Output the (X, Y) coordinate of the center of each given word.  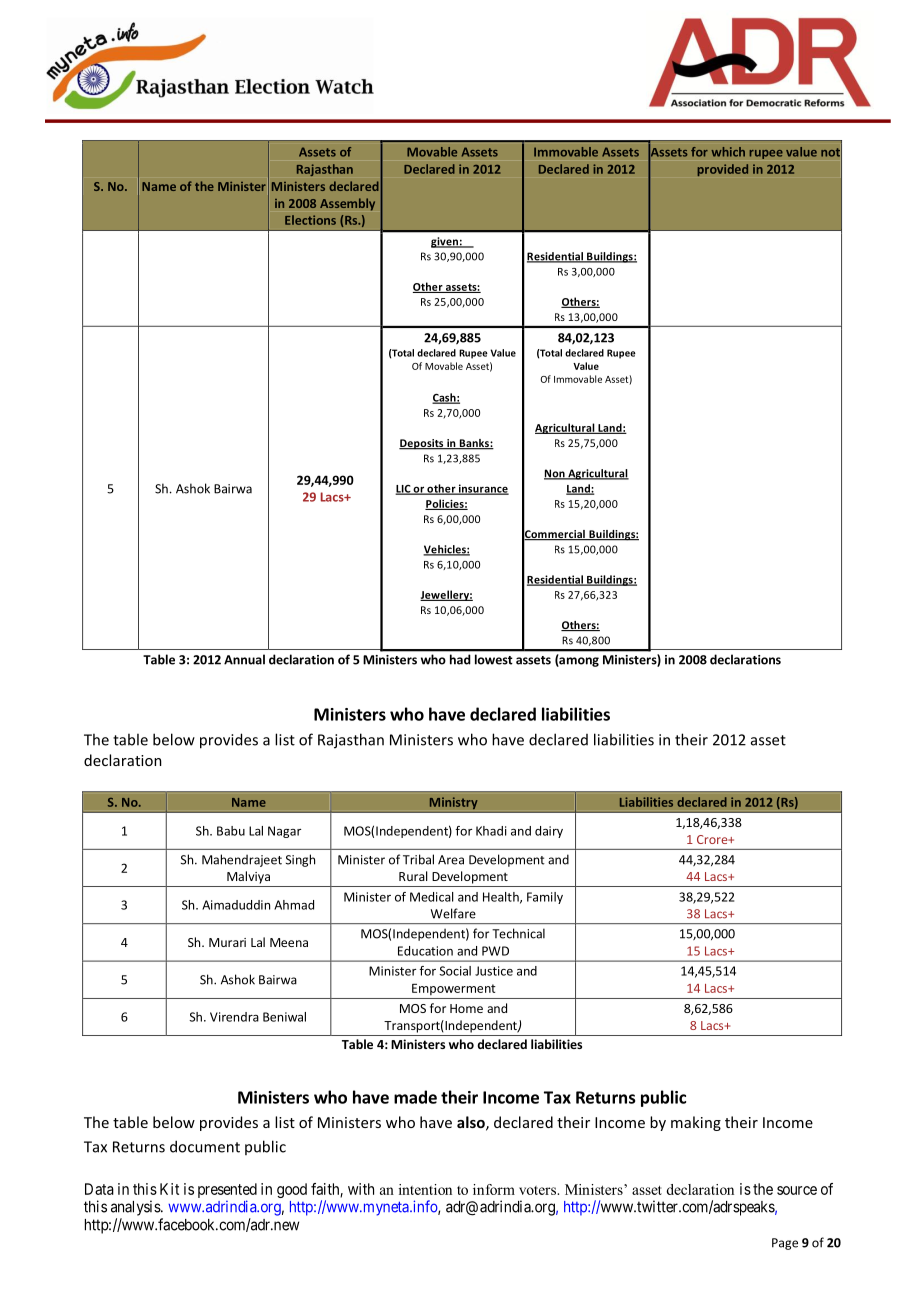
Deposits (422, 444)
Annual (244, 659)
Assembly (347, 204)
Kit (169, 1189)
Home (466, 1008)
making (696, 1123)
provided (723, 170)
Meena (289, 942)
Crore (713, 839)
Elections (310, 220)
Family (545, 898)
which (728, 152)
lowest (493, 659)
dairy (549, 832)
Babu (231, 831)
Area (451, 860)
